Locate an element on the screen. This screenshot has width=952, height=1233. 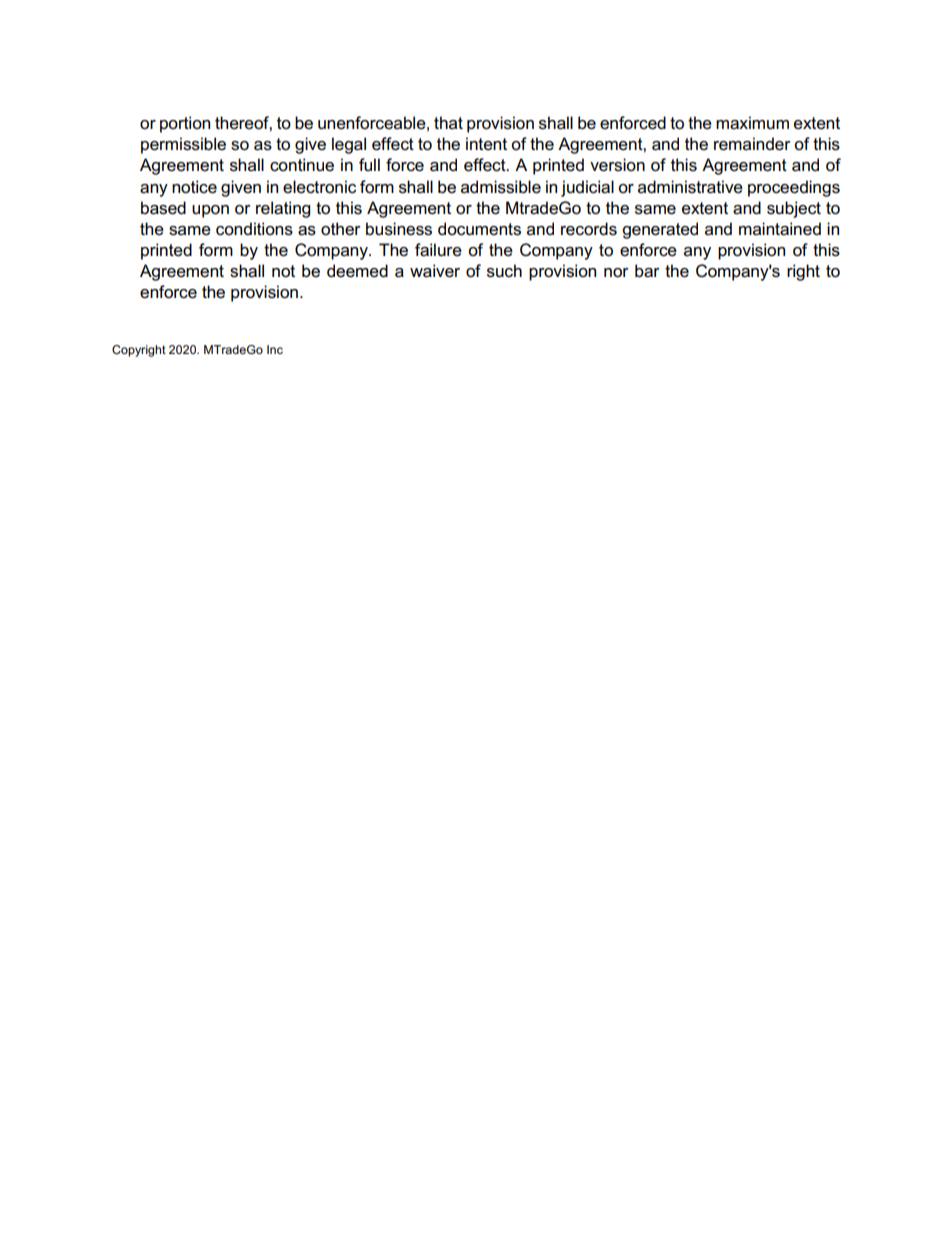
administrative is located at coordinates (690, 187).
